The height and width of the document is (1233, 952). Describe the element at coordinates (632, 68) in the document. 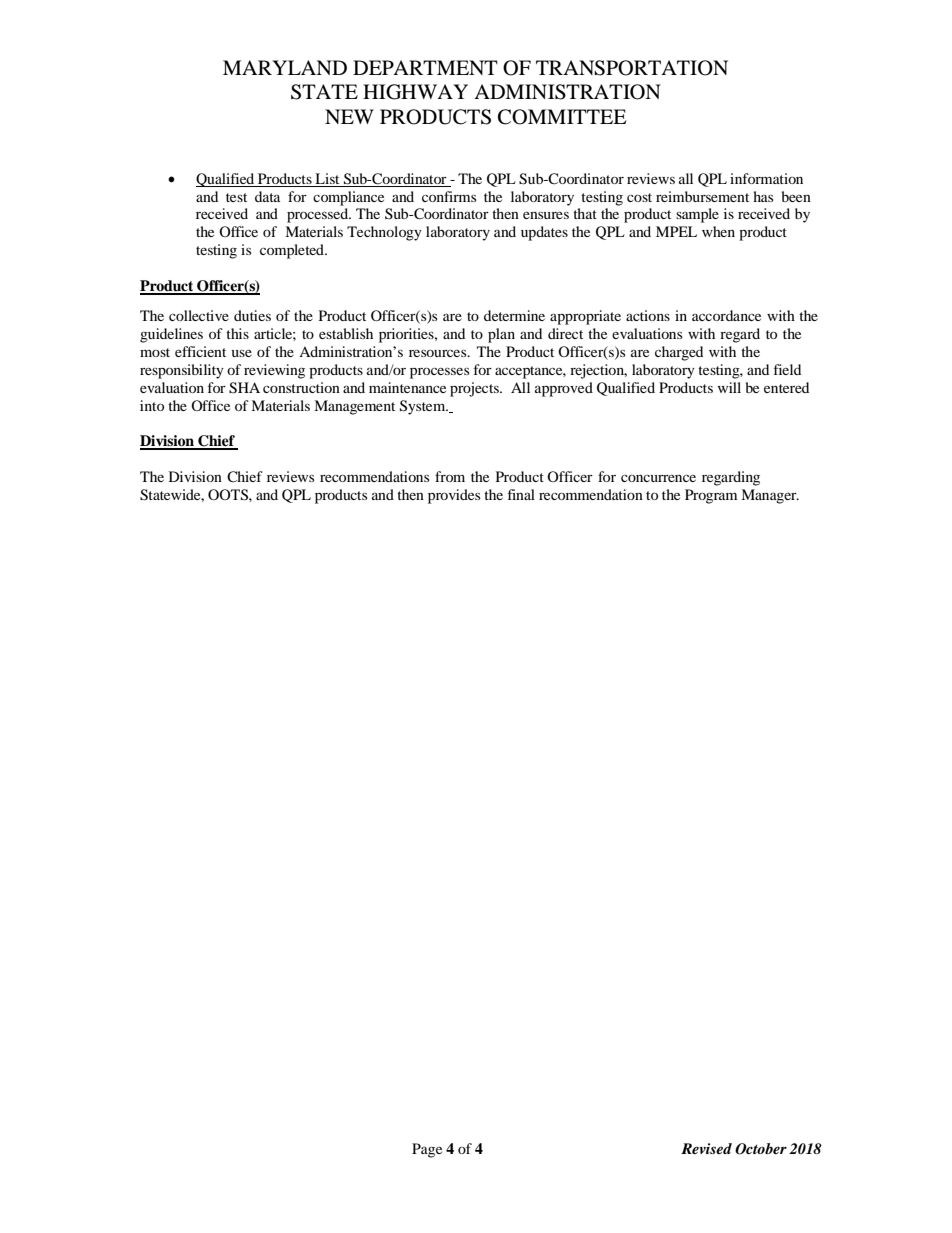

I see `TRANSPORTATION` at that location.
